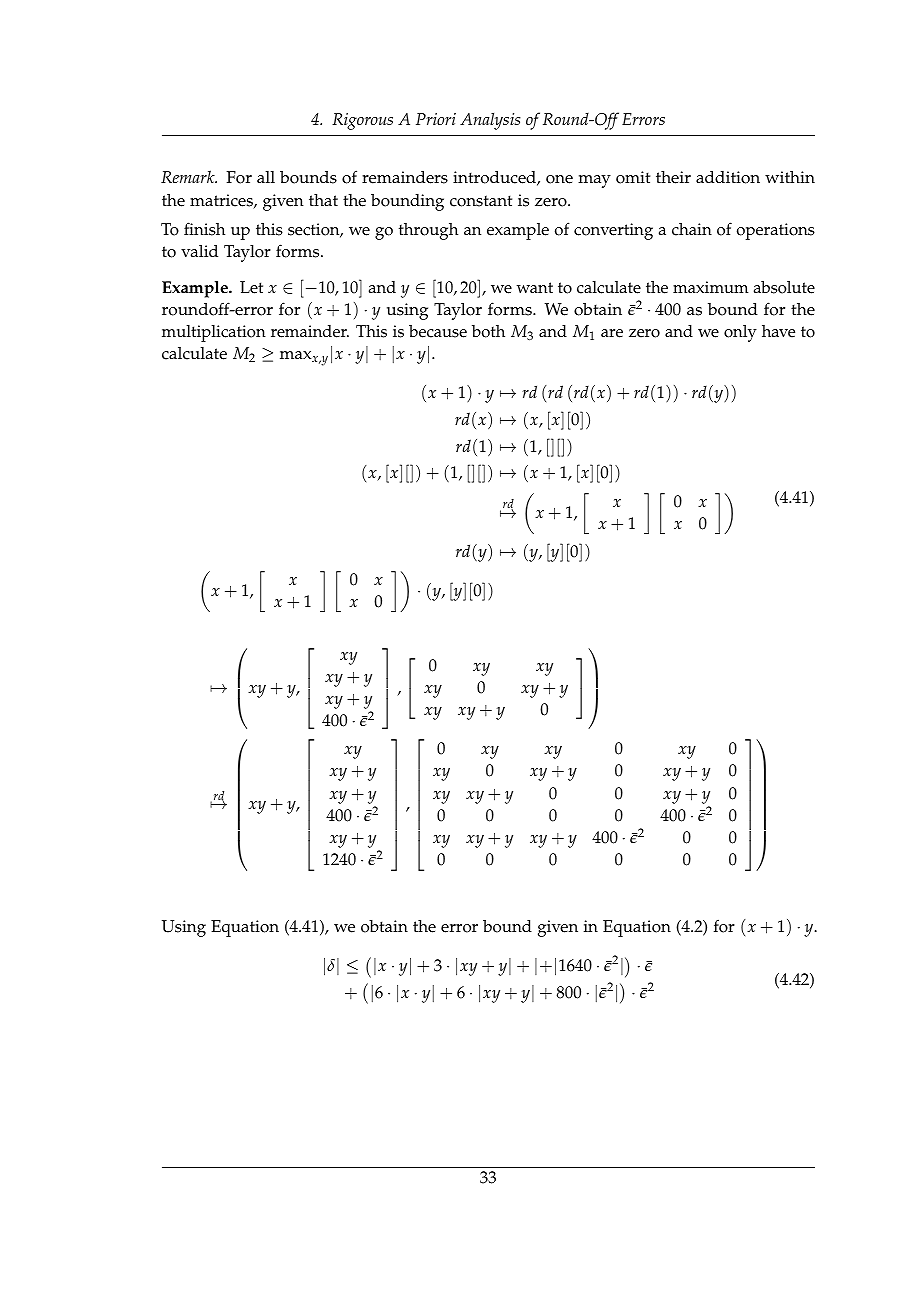 This document has height=1308, width=924. What do you see at coordinates (362, 121) in the document?
I see `Rigorous` at bounding box center [362, 121].
